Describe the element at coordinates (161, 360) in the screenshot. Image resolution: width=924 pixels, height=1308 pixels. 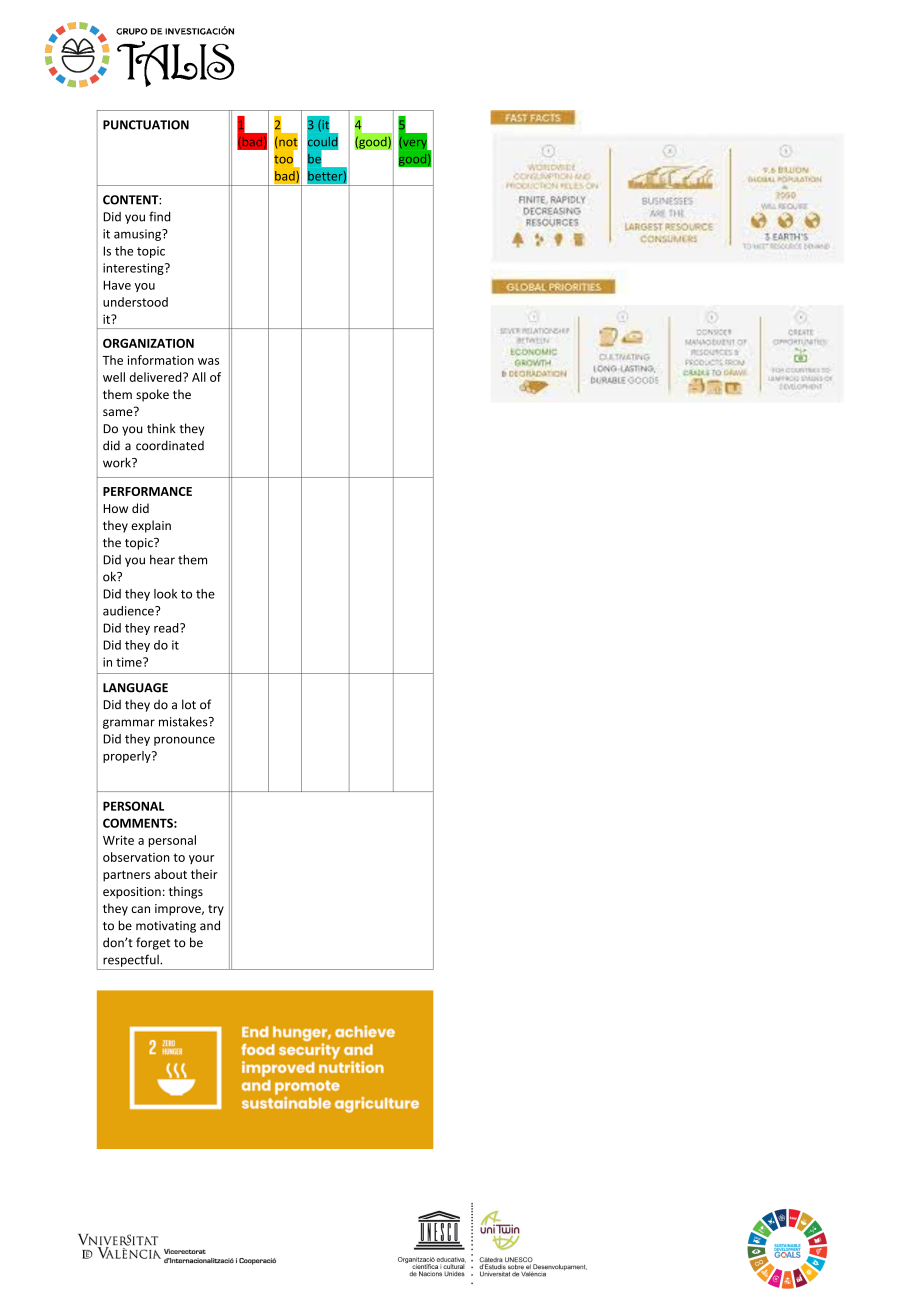
I see `information` at that location.
